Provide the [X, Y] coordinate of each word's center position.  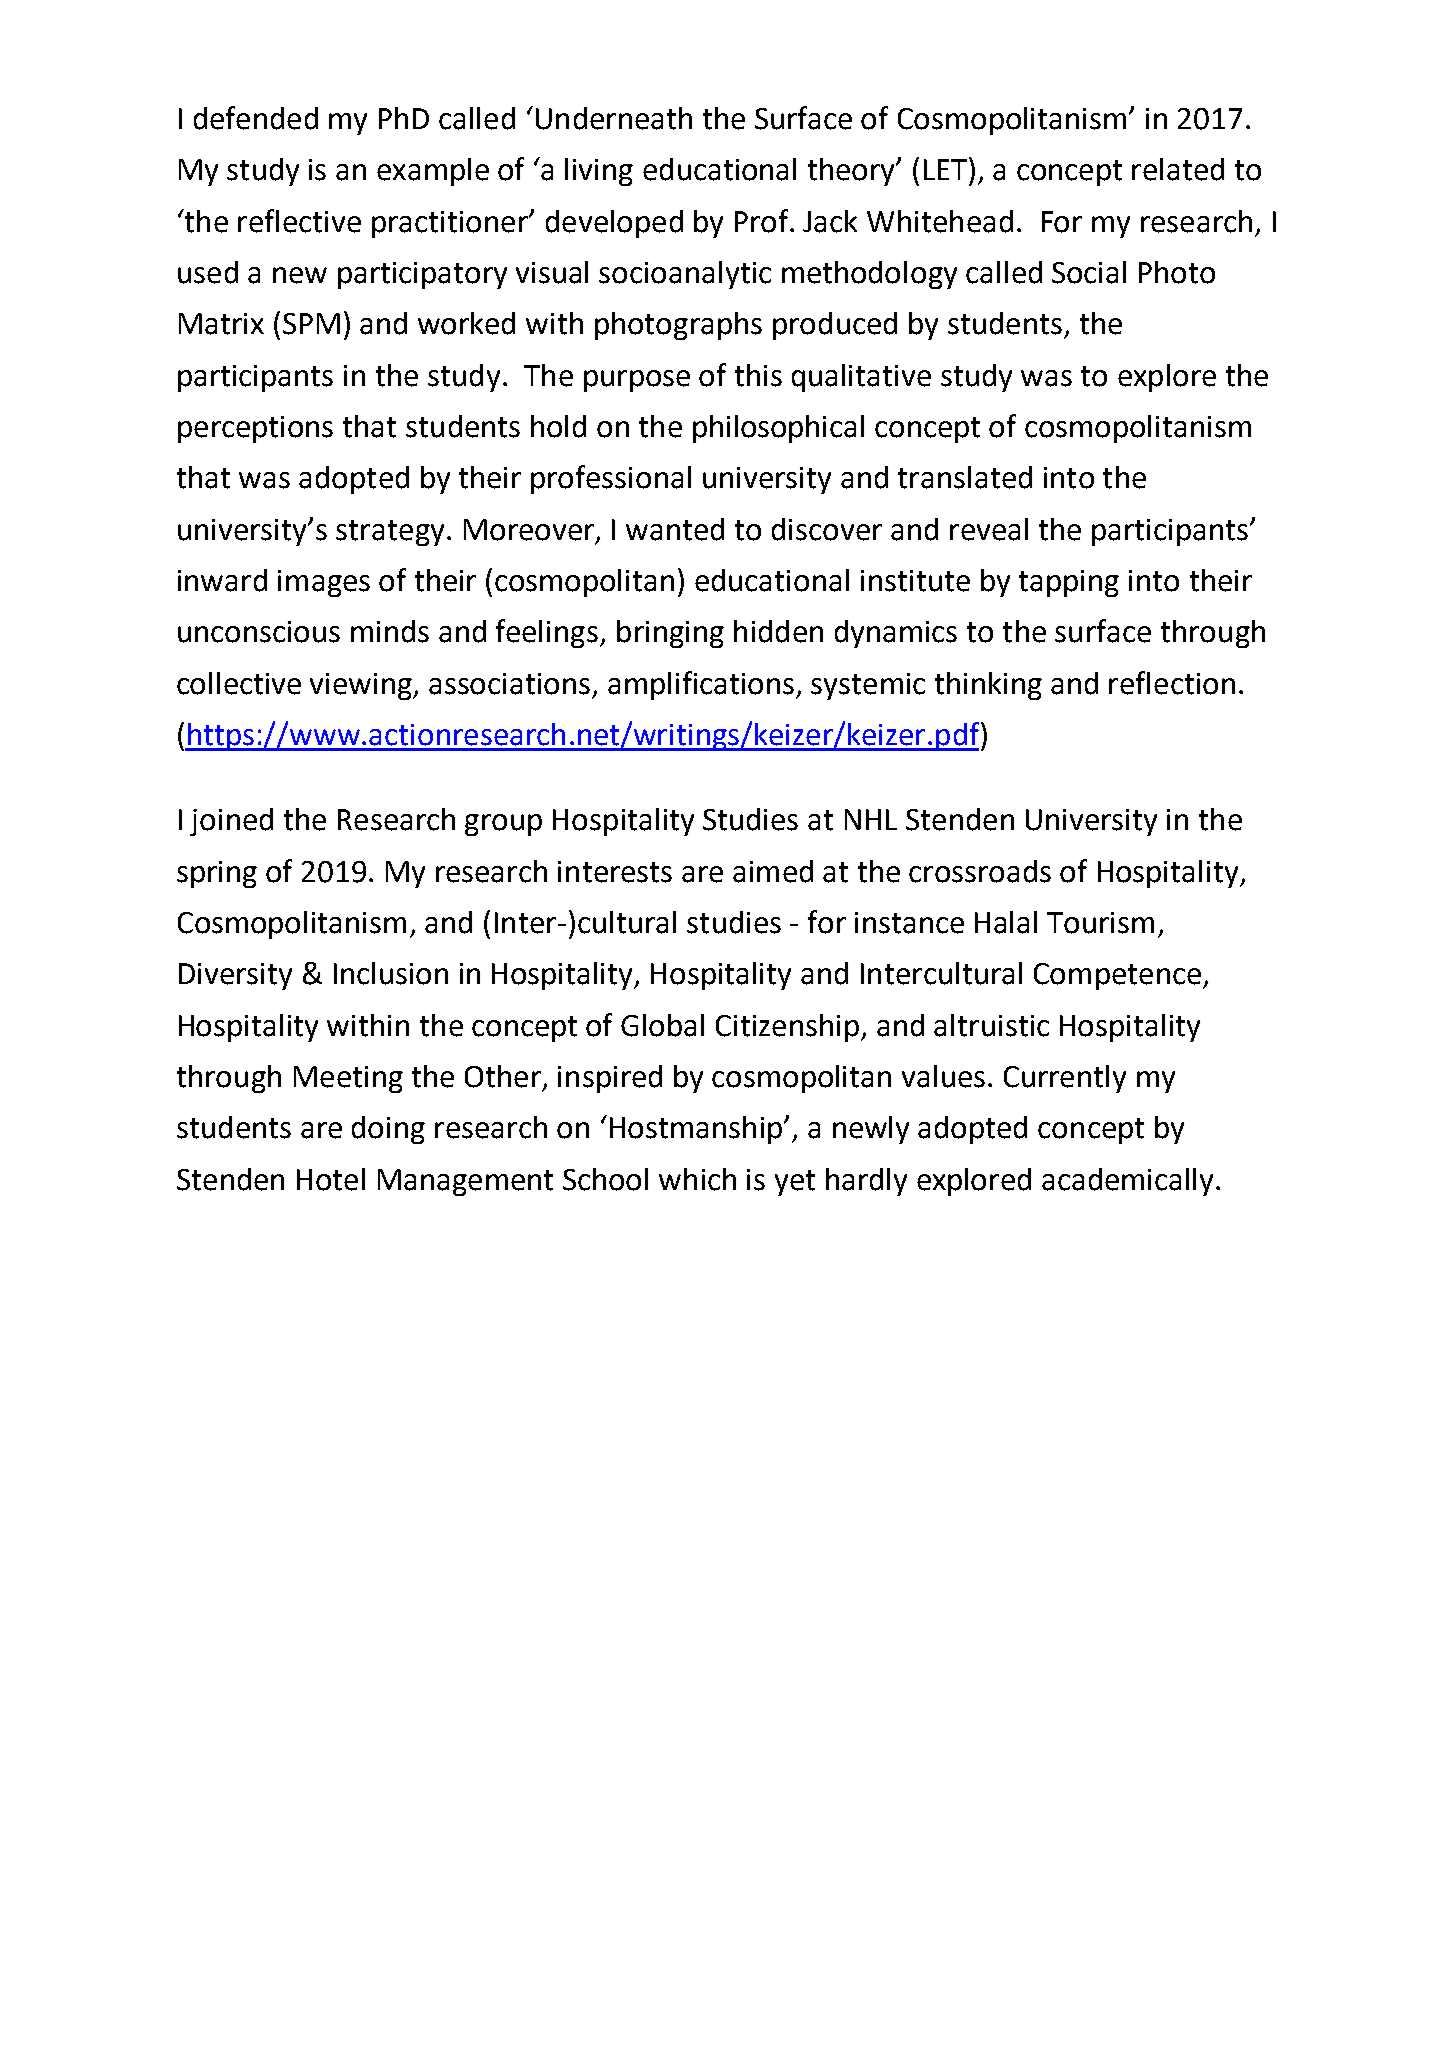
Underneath [614, 118]
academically [1127, 1182]
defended [256, 118]
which [697, 1179]
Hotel [331, 1179]
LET [945, 169]
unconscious [259, 632]
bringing [670, 634]
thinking [988, 686]
